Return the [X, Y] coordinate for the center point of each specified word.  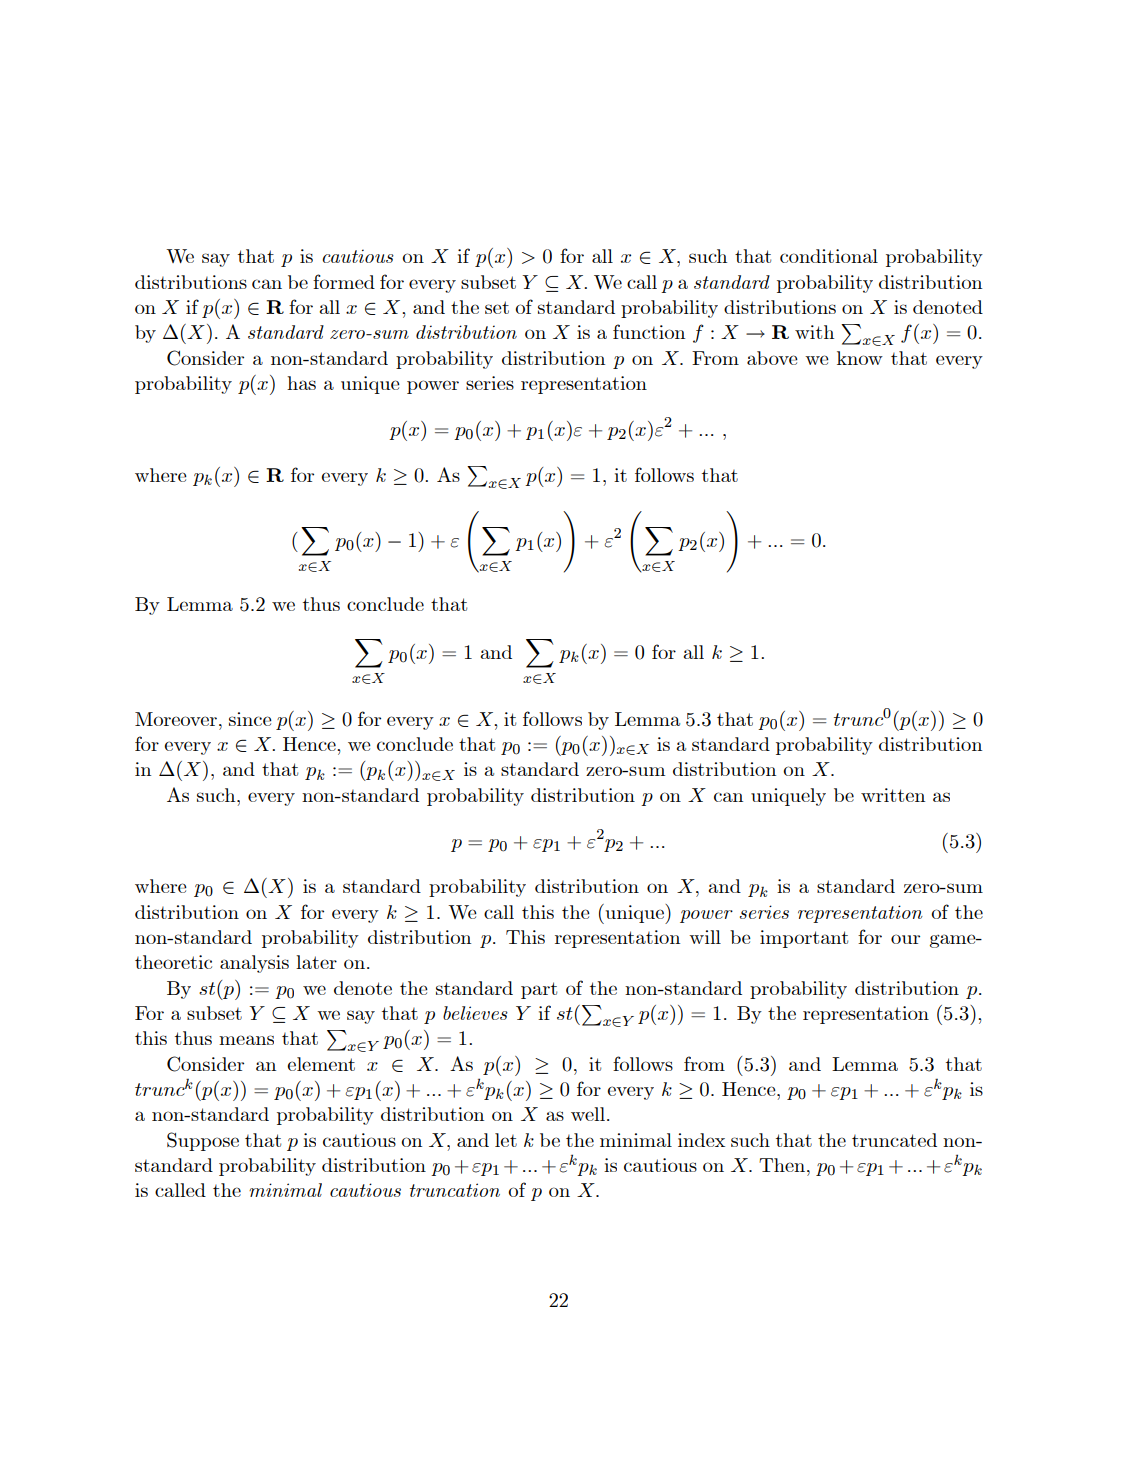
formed [344, 281]
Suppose [203, 1141]
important [804, 939]
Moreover [176, 719]
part [539, 990]
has [301, 383]
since [250, 719]
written [893, 795]
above [772, 358]
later [316, 962]
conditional [829, 256]
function [649, 331]
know [860, 358]
